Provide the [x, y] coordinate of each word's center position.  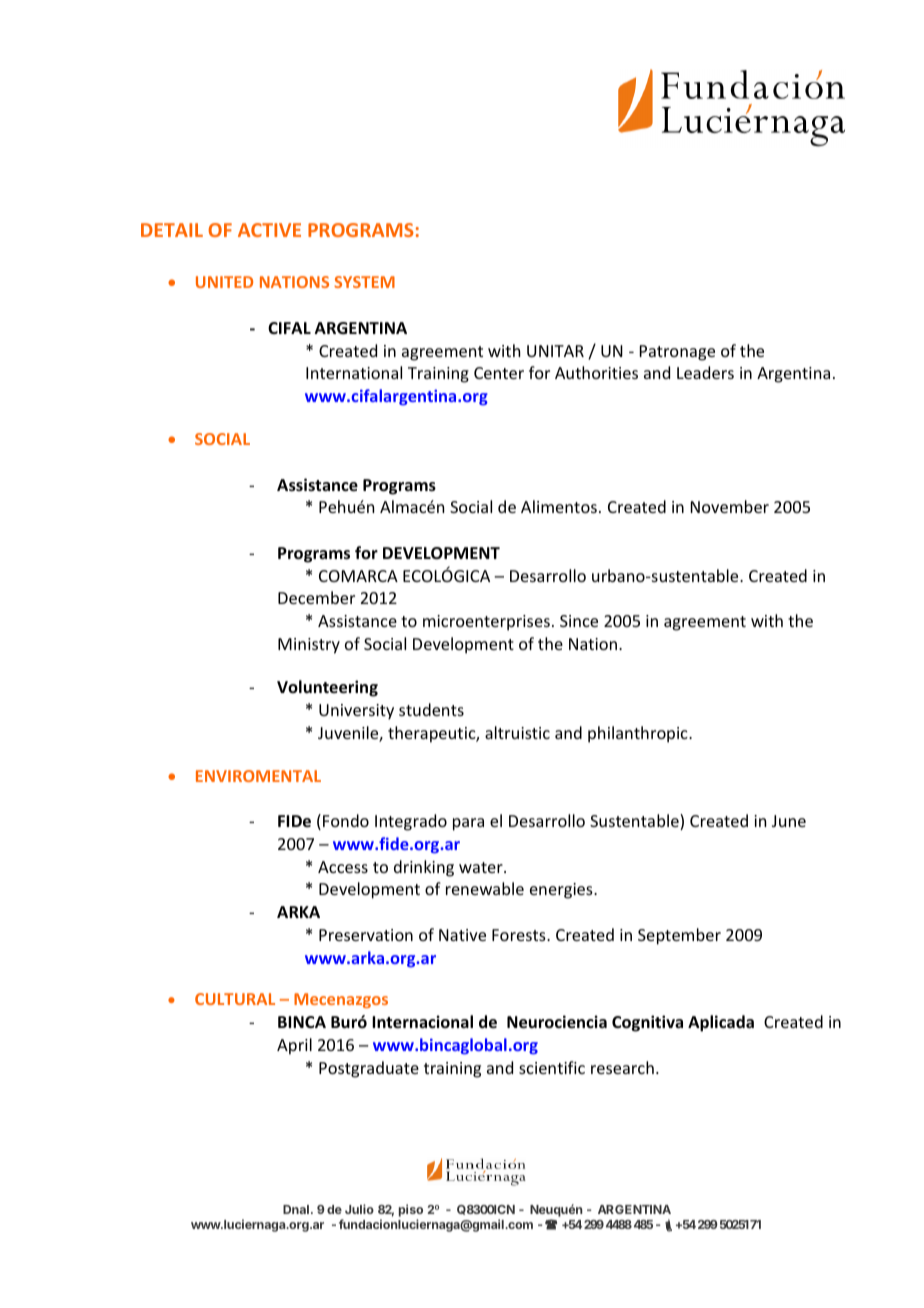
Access [343, 867]
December [316, 597]
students [431, 709]
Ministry [309, 646]
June [789, 821]
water [482, 867]
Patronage [677, 353]
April [294, 1046]
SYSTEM [364, 282]
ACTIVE [269, 230]
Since [579, 621]
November [730, 506]
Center [499, 373]
